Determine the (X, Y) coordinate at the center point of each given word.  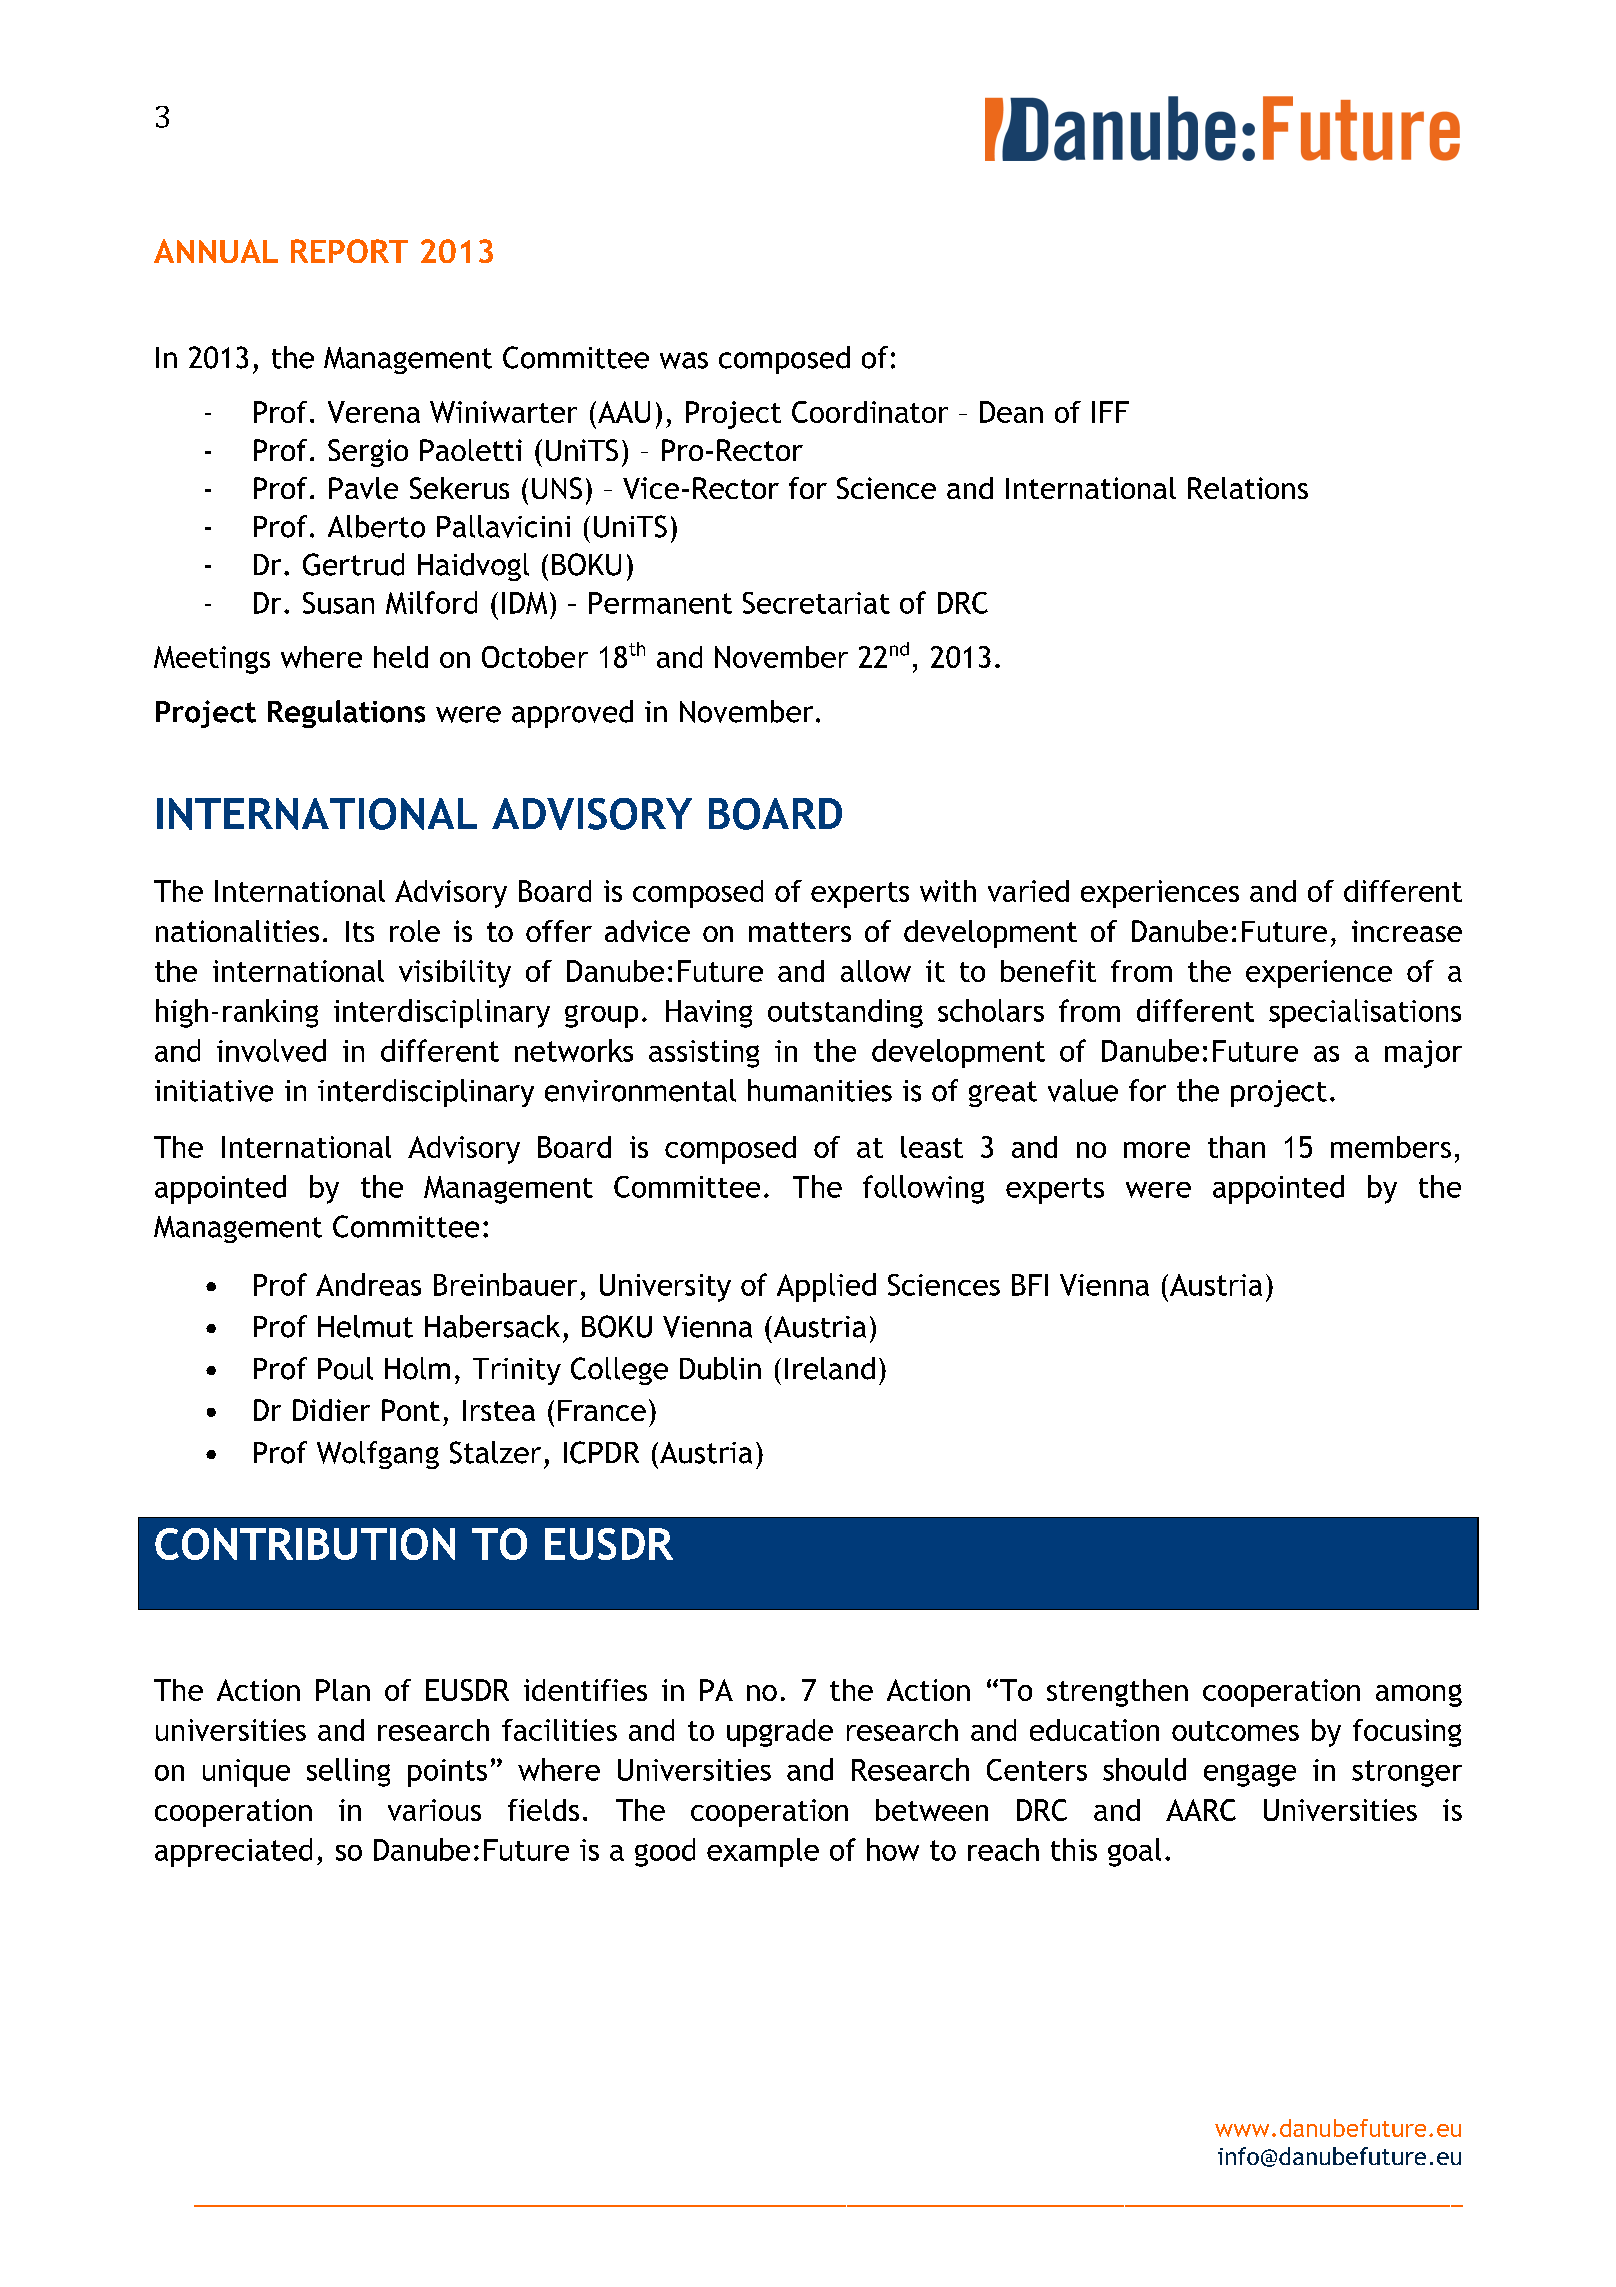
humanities (820, 1090)
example (763, 1852)
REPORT (349, 251)
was (684, 360)
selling (348, 1772)
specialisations (1365, 1013)
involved (271, 1050)
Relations (1248, 488)
